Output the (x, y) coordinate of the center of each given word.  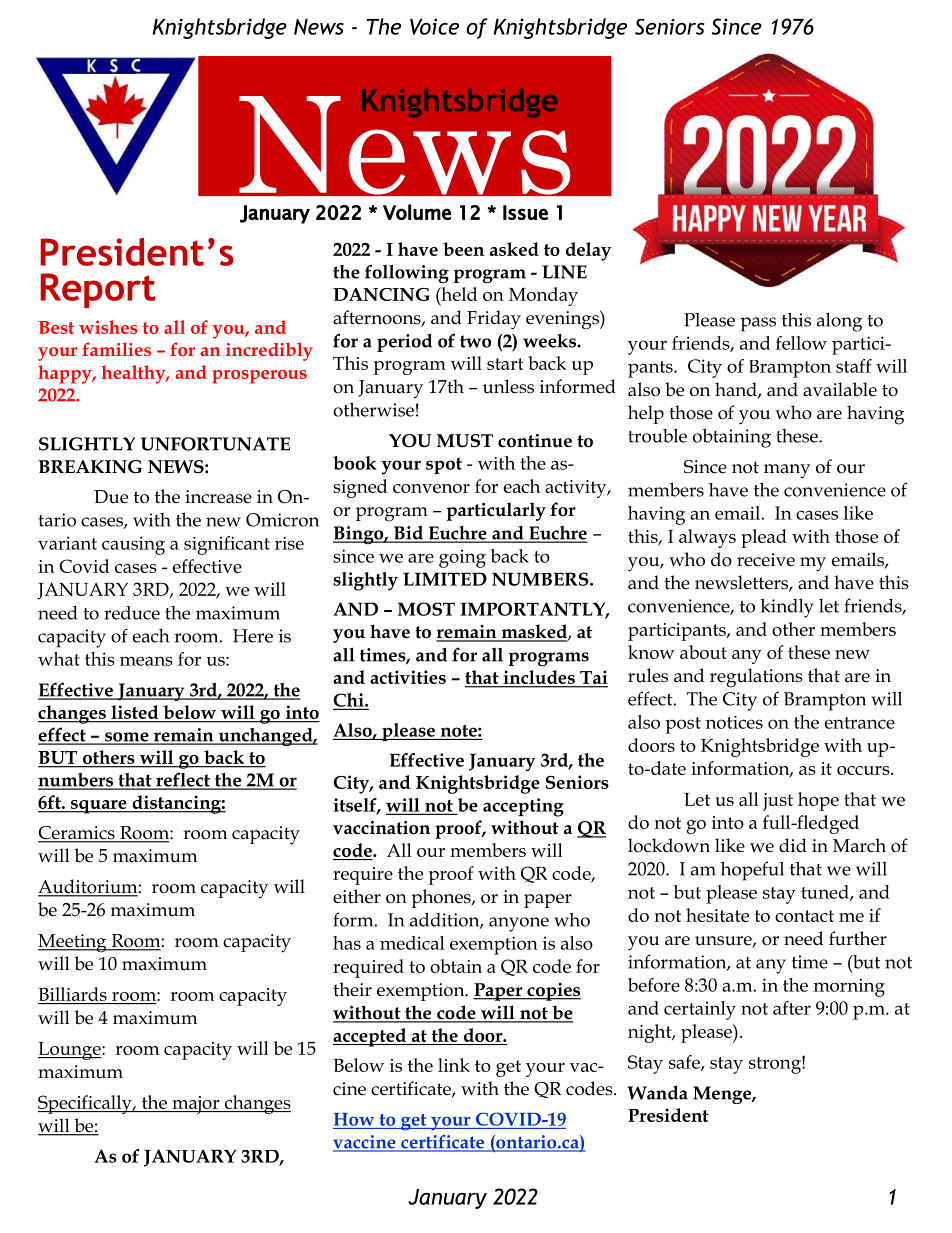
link (454, 1065)
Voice (434, 26)
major (196, 1105)
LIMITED (445, 579)
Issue (525, 212)
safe (685, 1063)
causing (133, 545)
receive (766, 560)
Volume (417, 212)
